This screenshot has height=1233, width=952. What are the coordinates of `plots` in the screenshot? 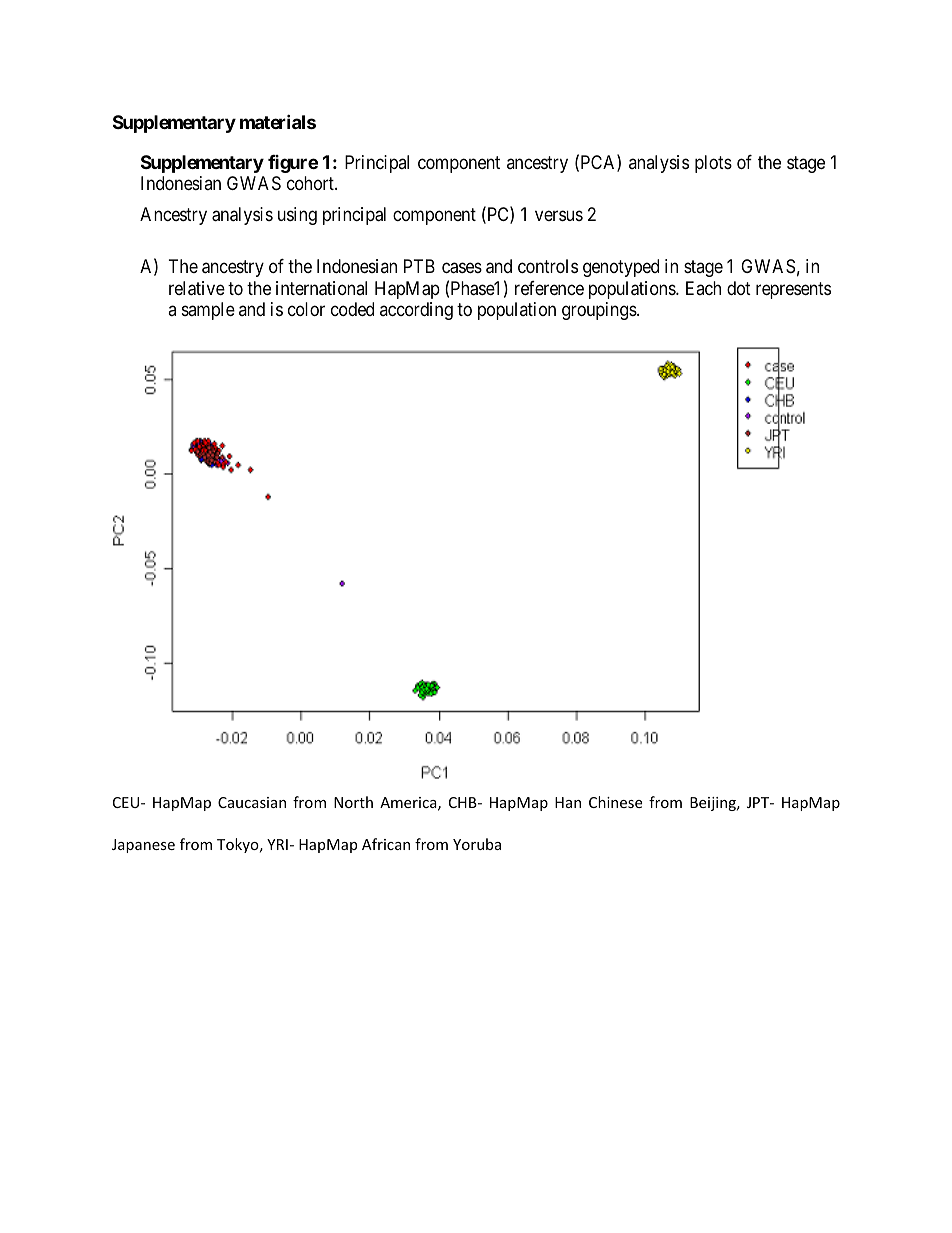 It's located at (713, 164).
